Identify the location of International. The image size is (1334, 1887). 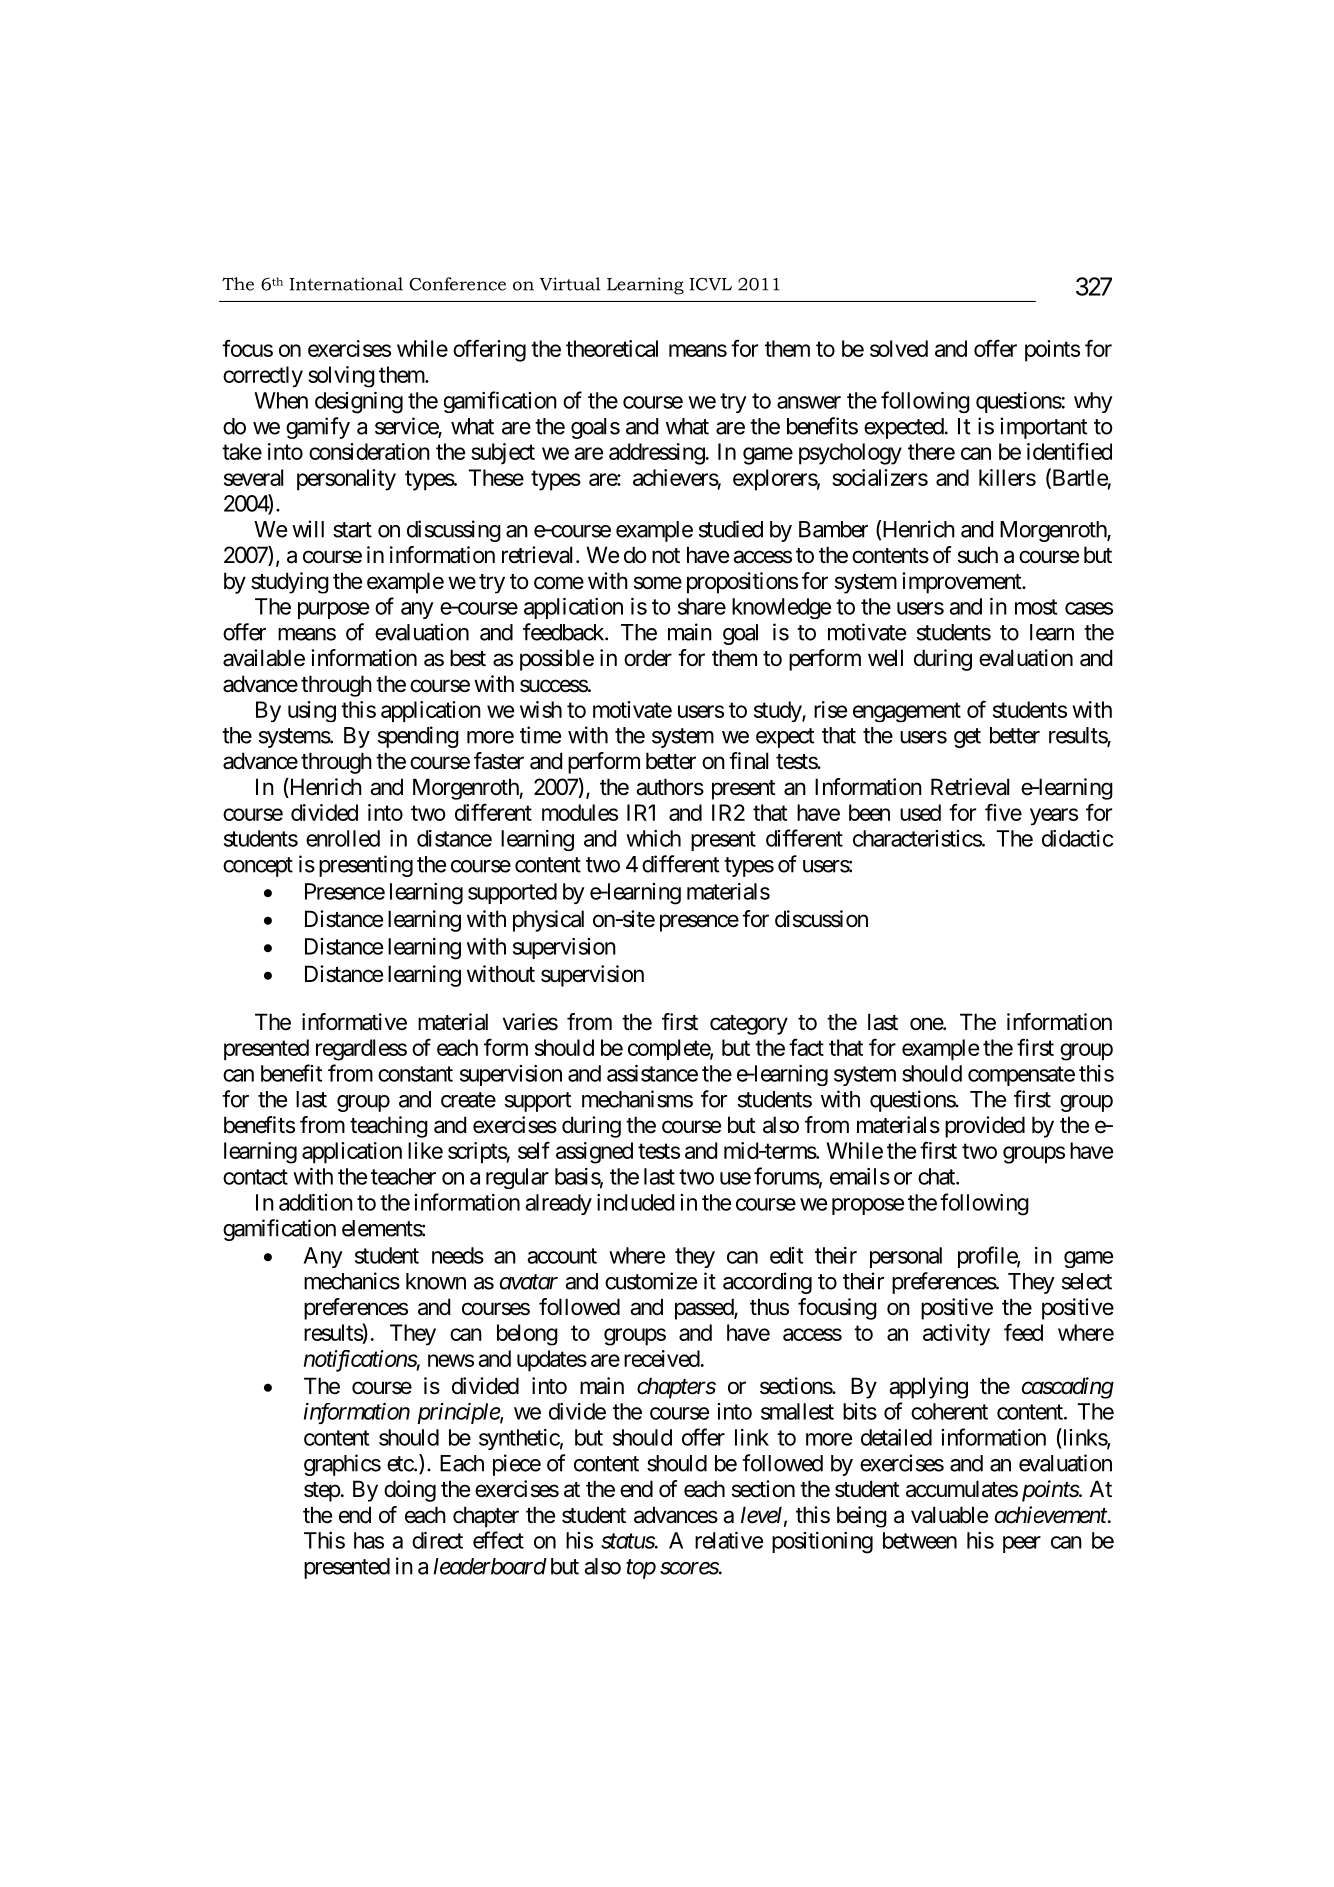
(346, 284).
